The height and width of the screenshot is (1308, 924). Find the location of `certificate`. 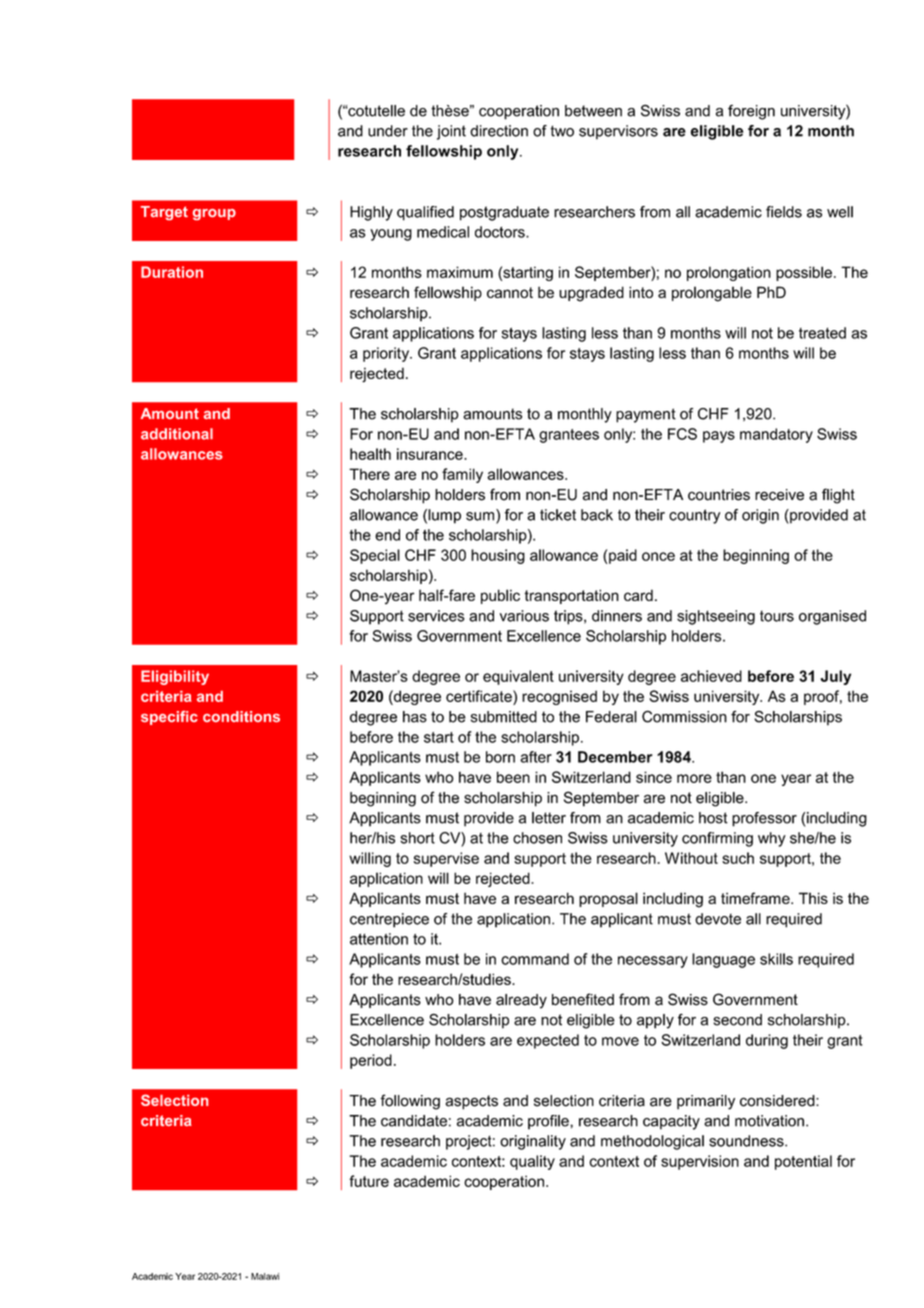

certificate is located at coordinates (480, 696).
